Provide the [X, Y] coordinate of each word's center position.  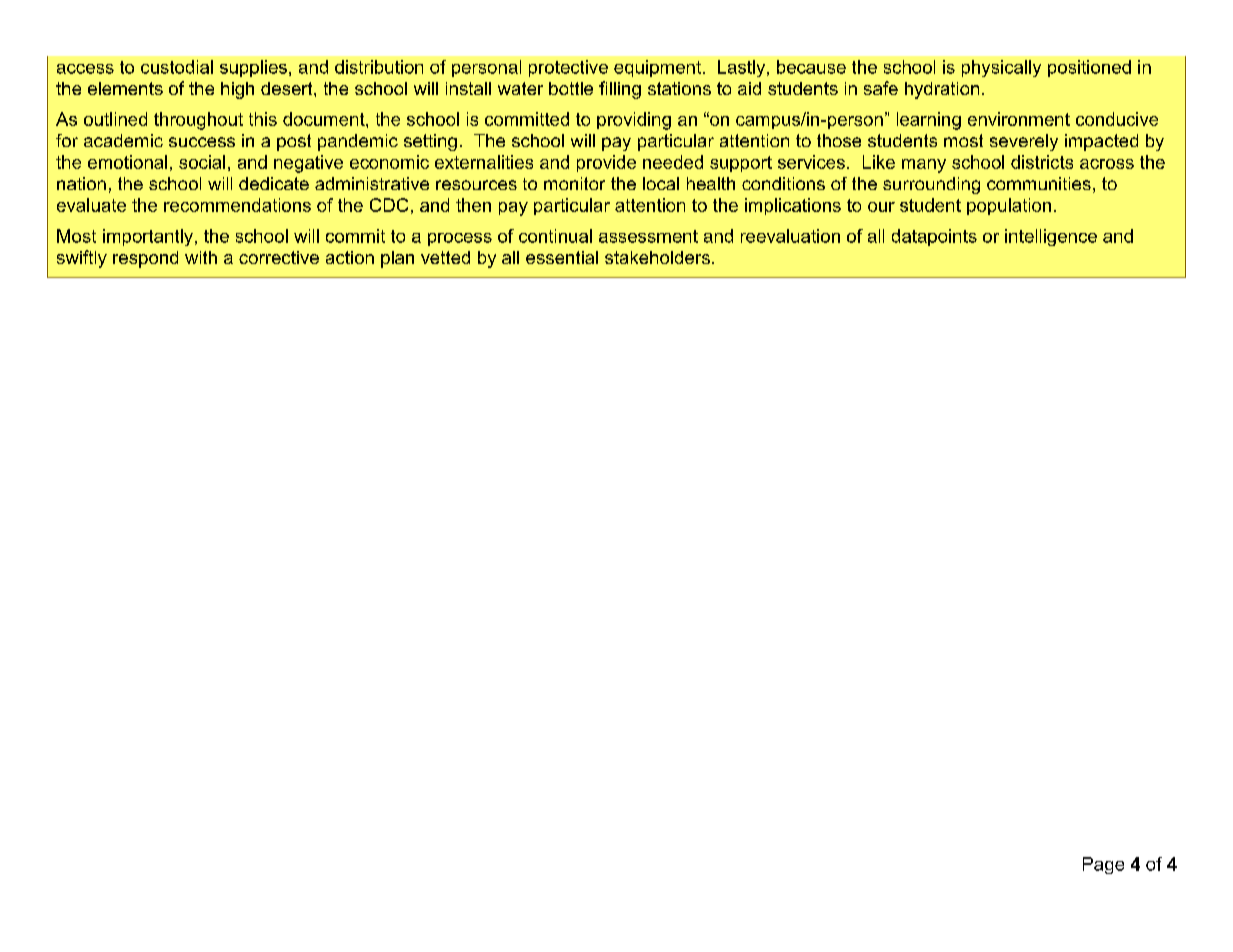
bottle [571, 88]
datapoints [934, 237]
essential [562, 257]
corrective [279, 257]
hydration [942, 90]
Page [1103, 865]
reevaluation [790, 236]
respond [145, 259]
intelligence [1051, 237]
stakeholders [657, 257]
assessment [648, 236]
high [237, 90]
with [201, 257]
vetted [445, 257]
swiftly [82, 259]
